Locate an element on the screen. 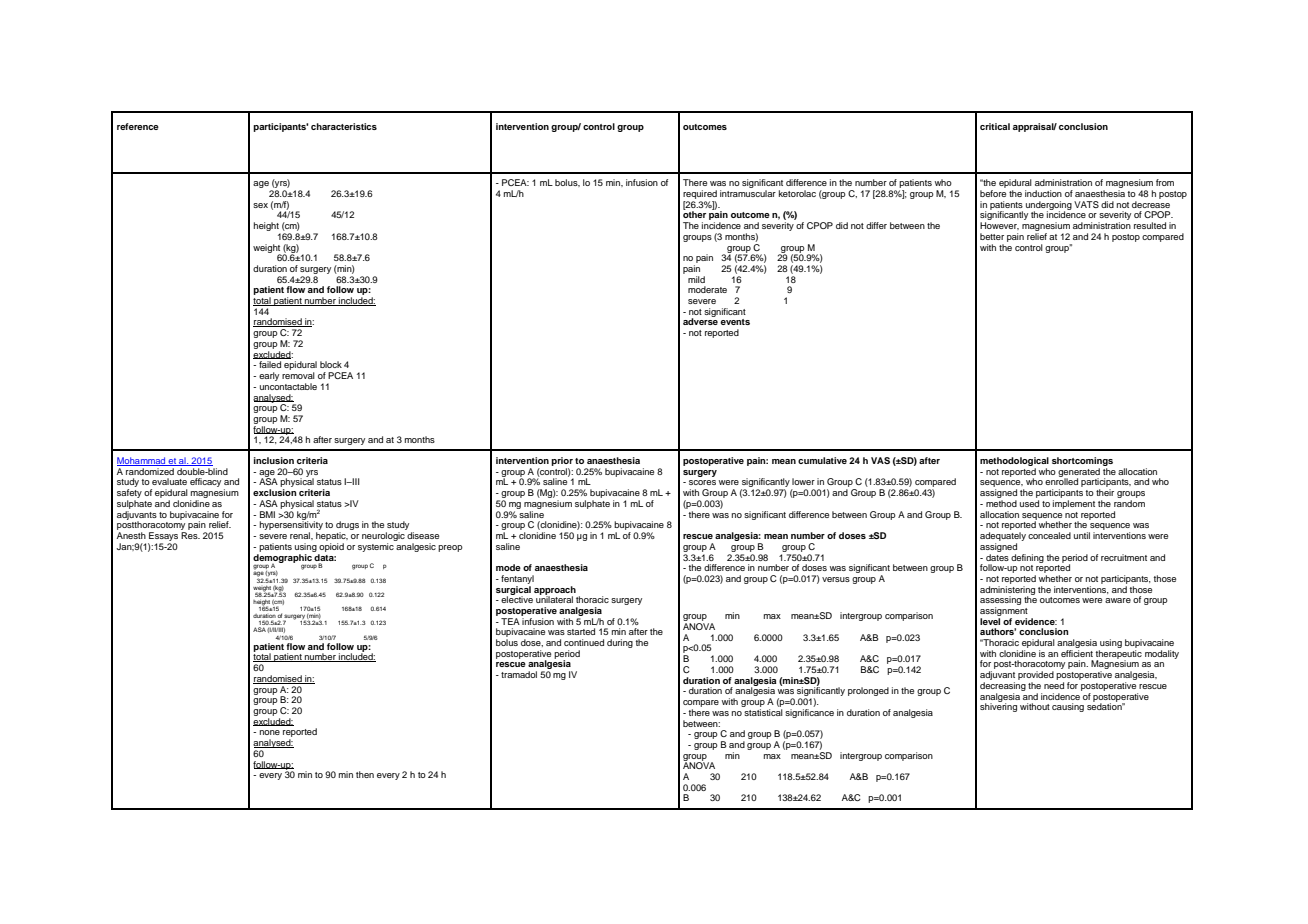 The width and height of the screenshot is (1308, 924). shortcomings is located at coordinates (1082, 463).
